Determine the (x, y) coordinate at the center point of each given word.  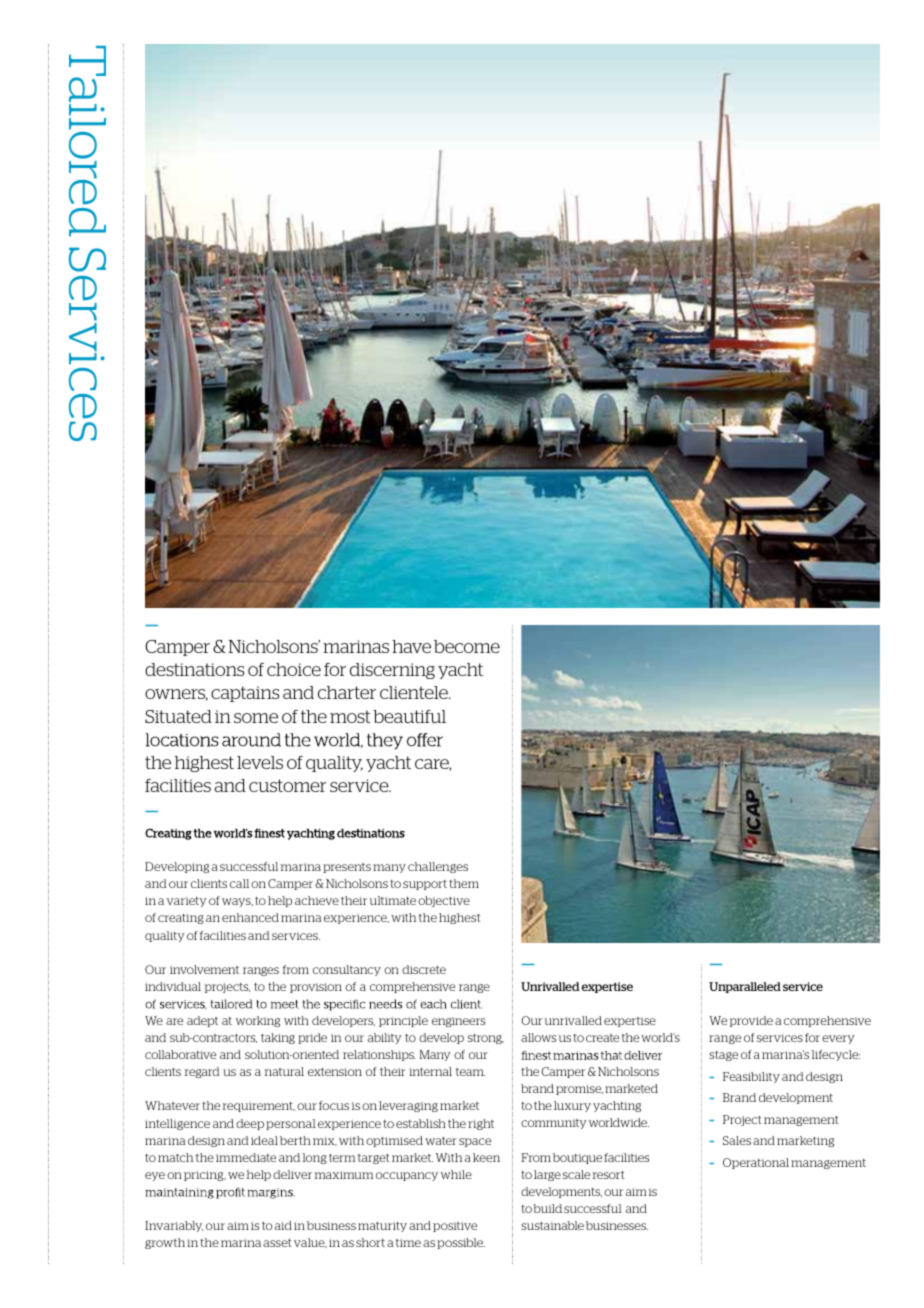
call (239, 883)
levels (260, 762)
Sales (737, 1140)
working (258, 1021)
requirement (259, 1107)
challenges (438, 867)
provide (751, 1021)
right (481, 1124)
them (464, 883)
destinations (194, 669)
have (411, 646)
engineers (458, 1022)
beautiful (409, 716)
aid (283, 1225)
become (467, 646)
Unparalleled (745, 987)
